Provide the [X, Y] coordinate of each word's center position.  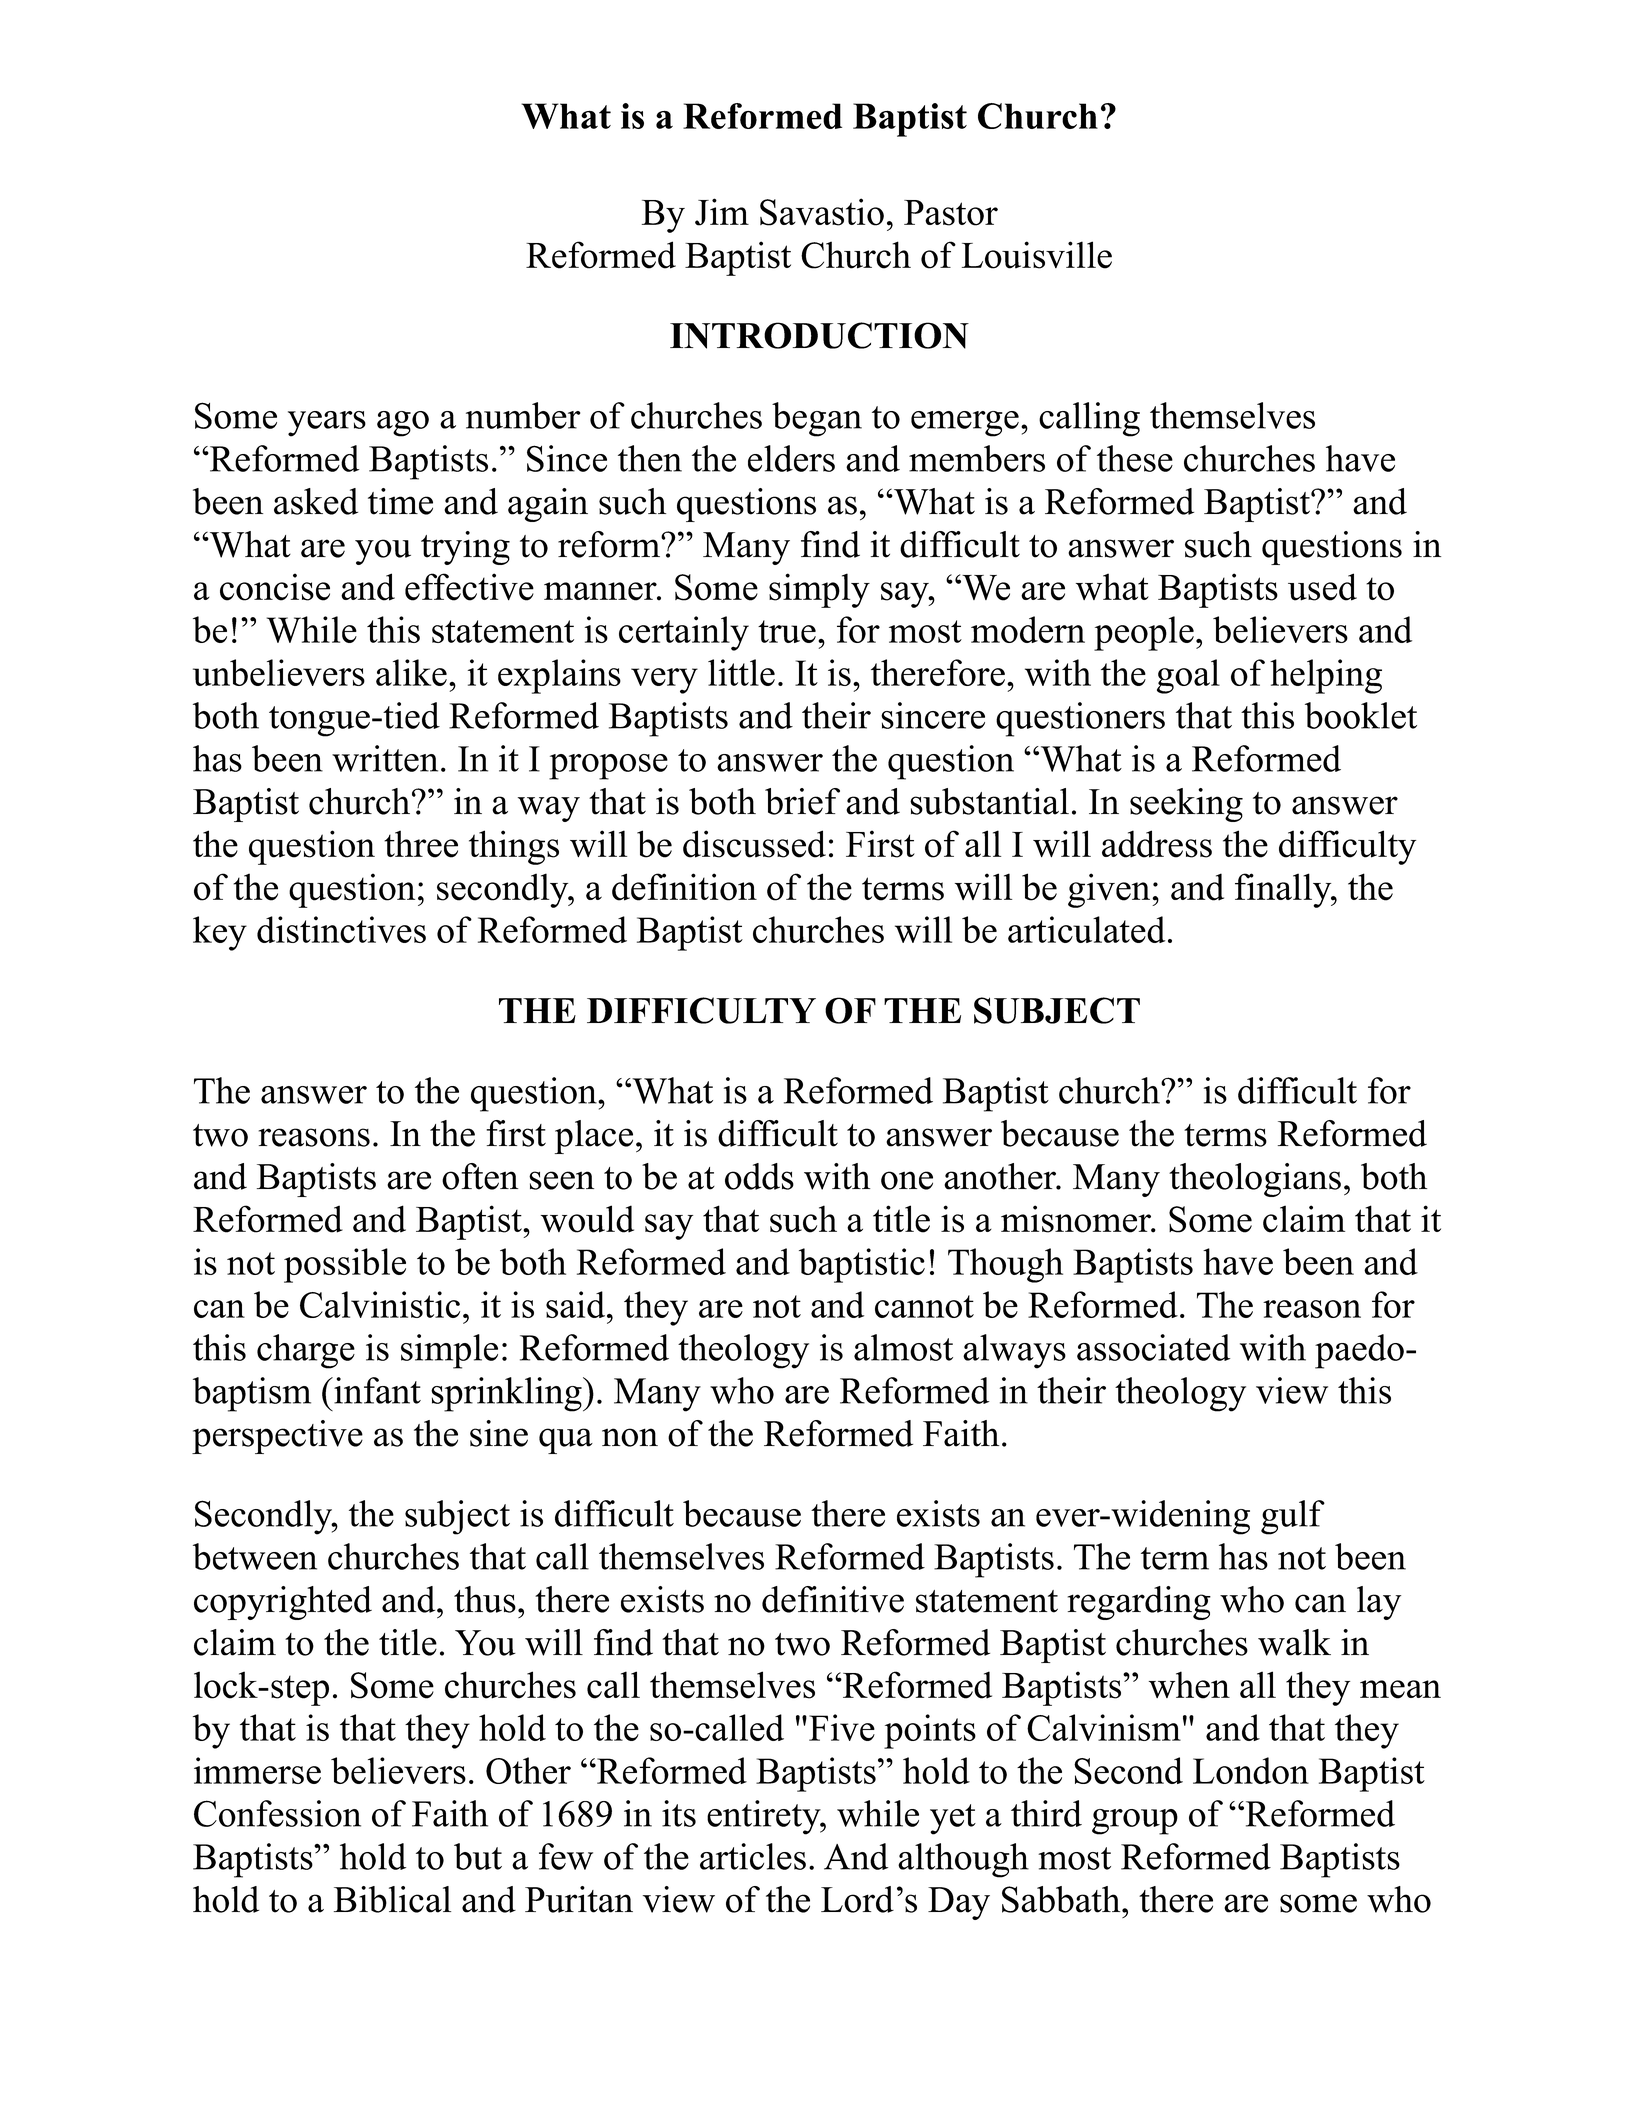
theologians [1255, 1180]
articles [753, 1856]
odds [759, 1176]
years [327, 424]
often [480, 1176]
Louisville [1037, 255]
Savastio [822, 212]
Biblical [392, 1899]
